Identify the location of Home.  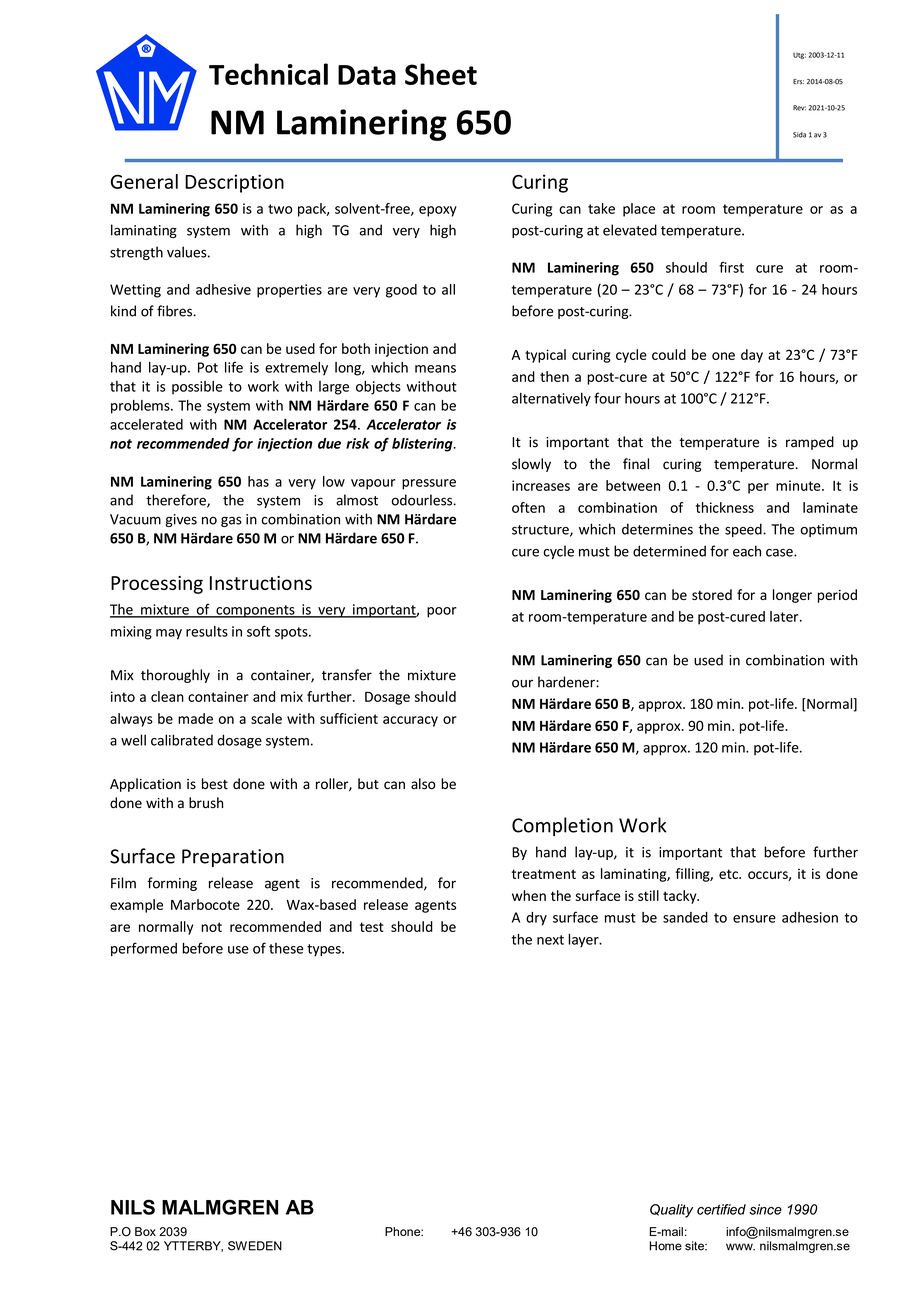
(666, 1246).
